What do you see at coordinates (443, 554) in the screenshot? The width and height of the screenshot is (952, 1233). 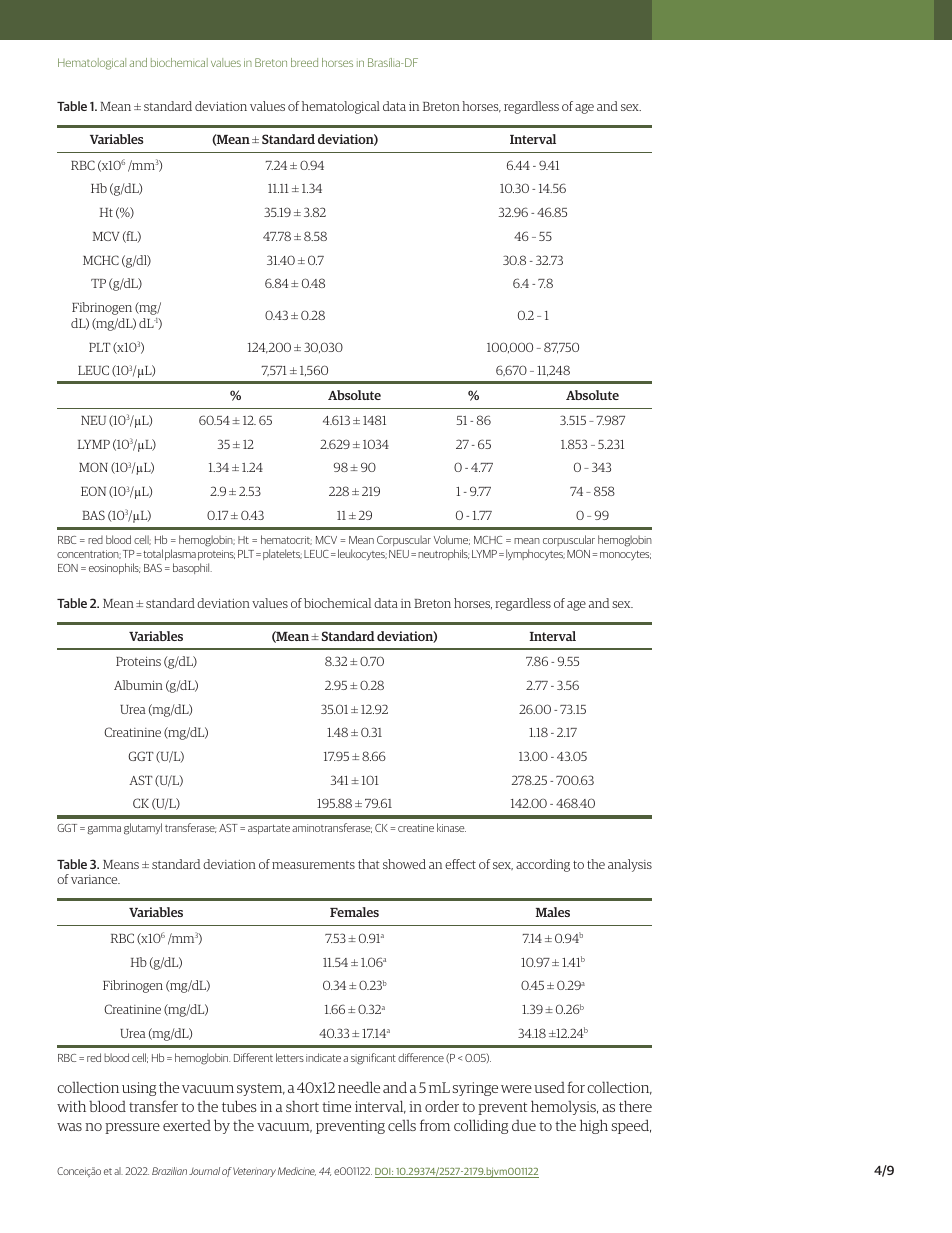 I see `neutrophils` at bounding box center [443, 554].
